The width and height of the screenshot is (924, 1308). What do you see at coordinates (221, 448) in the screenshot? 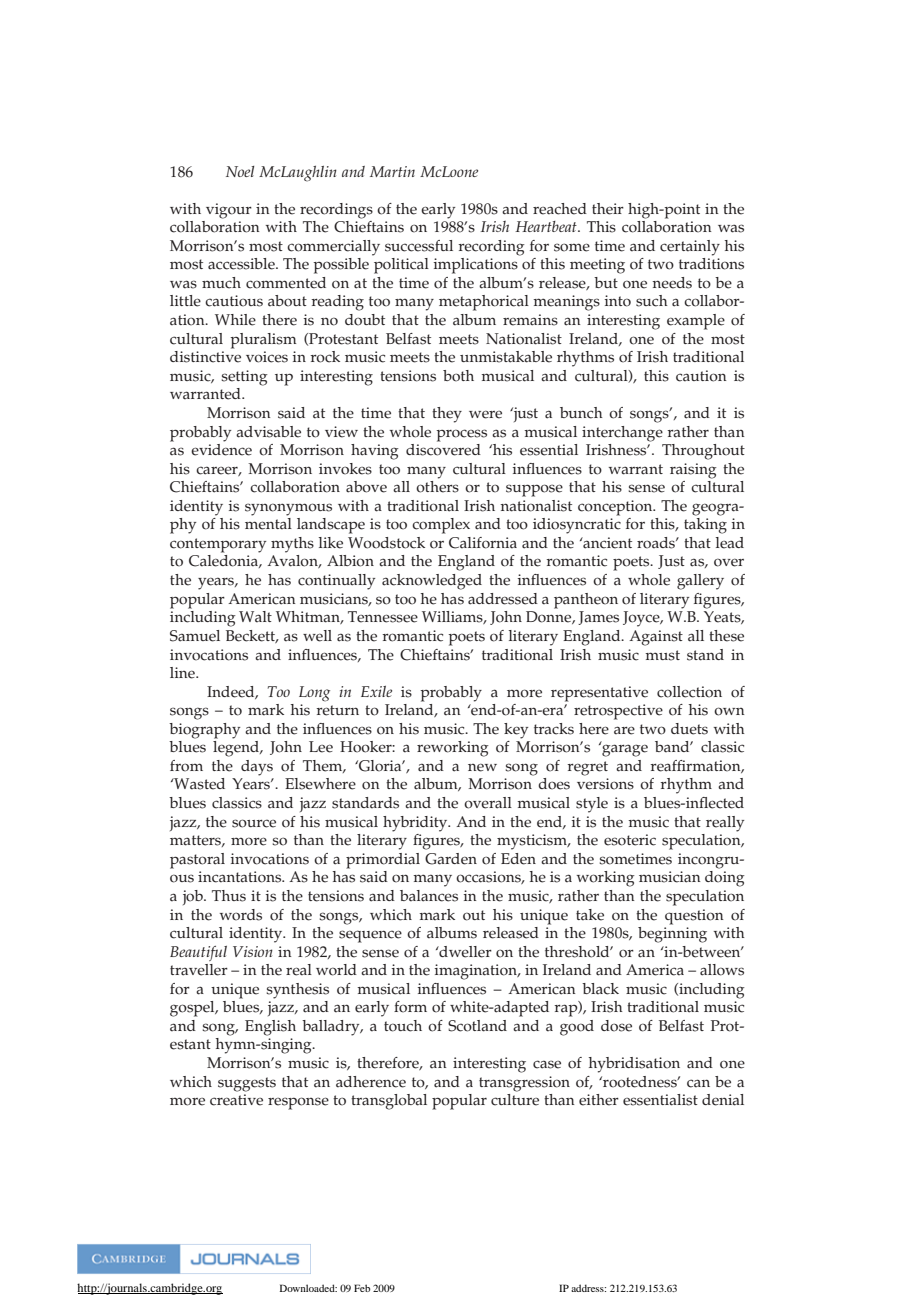
I see `evidence` at bounding box center [221, 448].
